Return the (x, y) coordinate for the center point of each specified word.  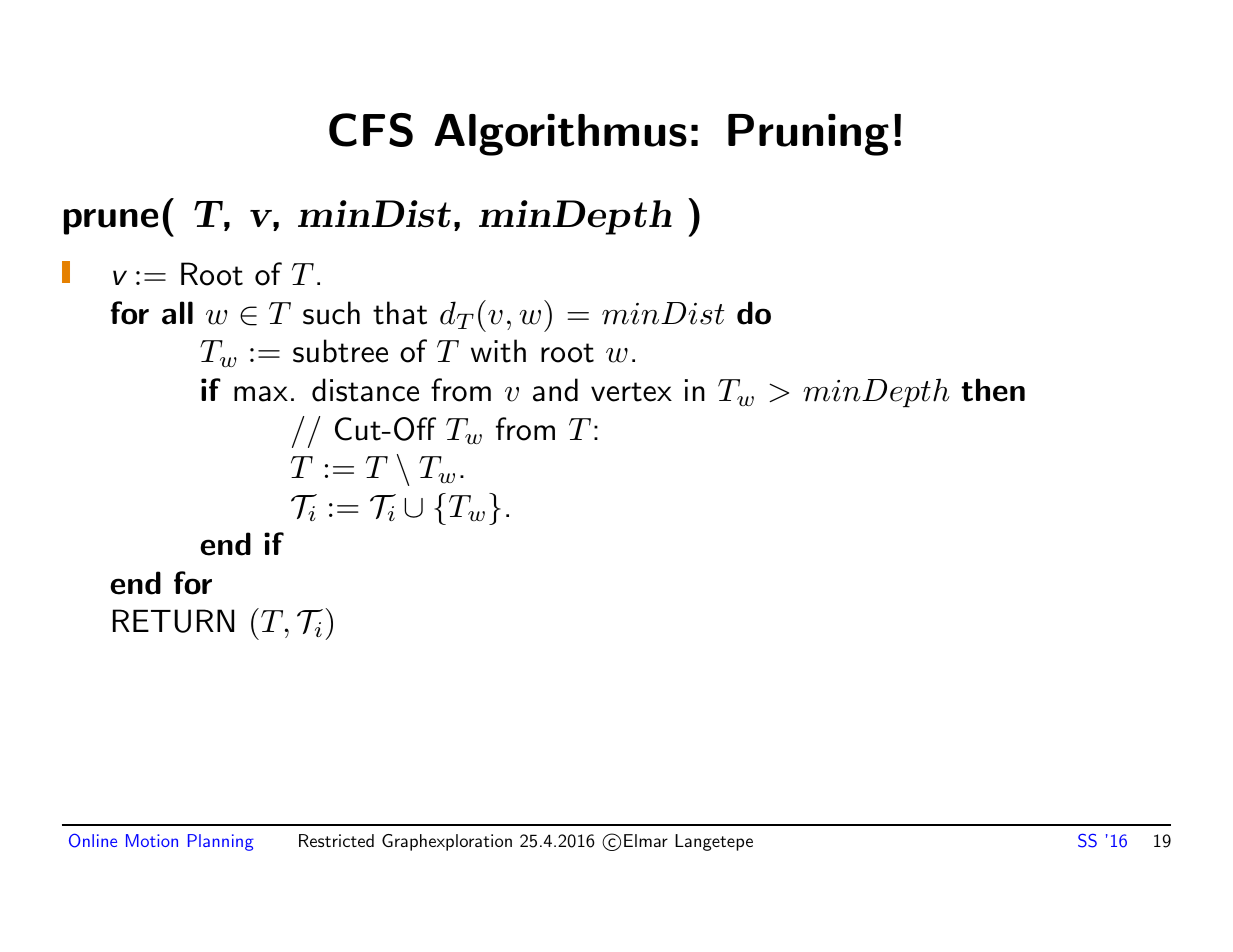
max (261, 394)
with (498, 351)
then (993, 390)
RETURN (173, 621)
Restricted (336, 840)
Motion (152, 840)
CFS (371, 130)
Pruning (808, 135)
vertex (631, 392)
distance (365, 390)
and (555, 390)
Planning (221, 842)
